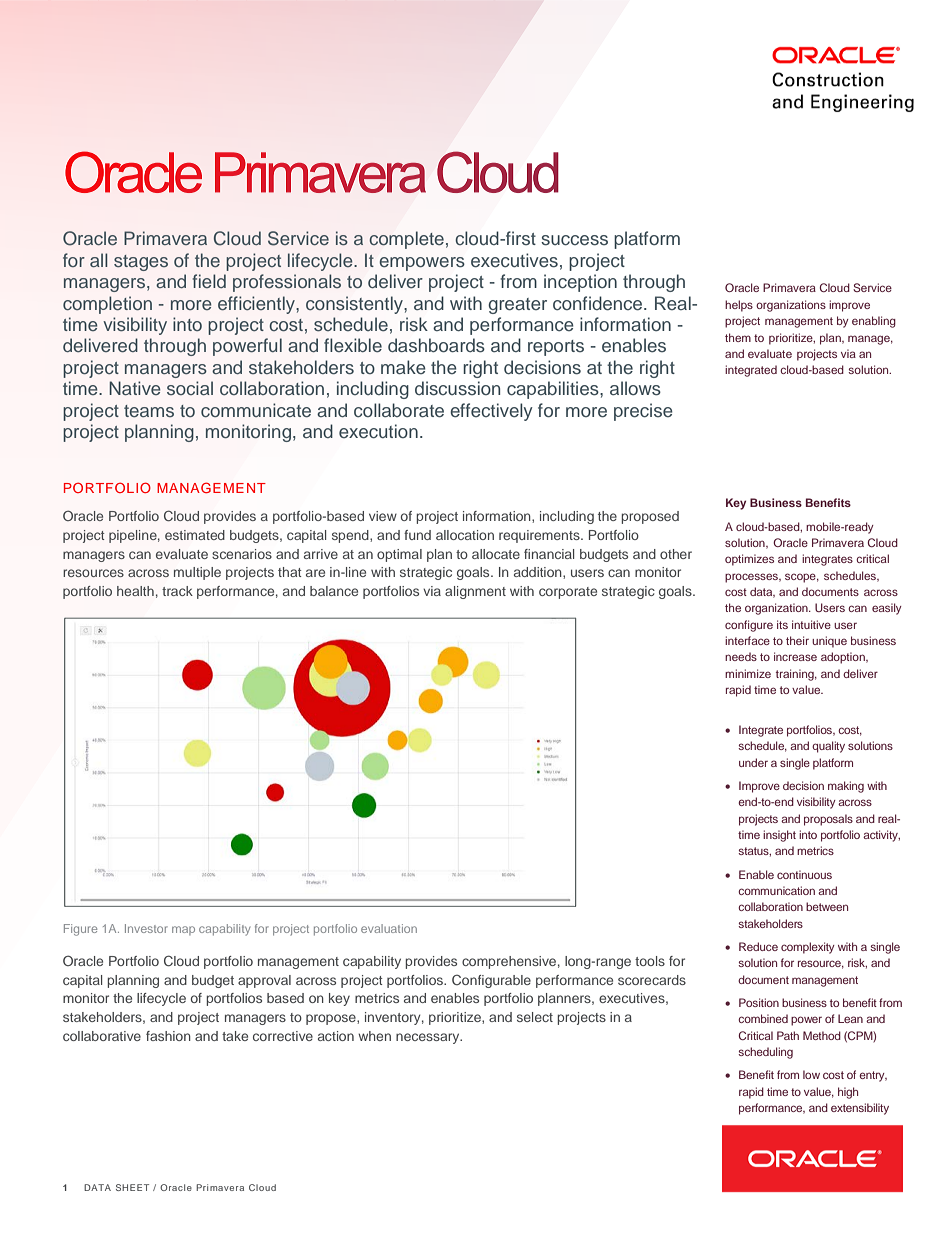 The height and width of the screenshot is (1233, 952). What do you see at coordinates (517, 306) in the screenshot?
I see `greater` at bounding box center [517, 306].
